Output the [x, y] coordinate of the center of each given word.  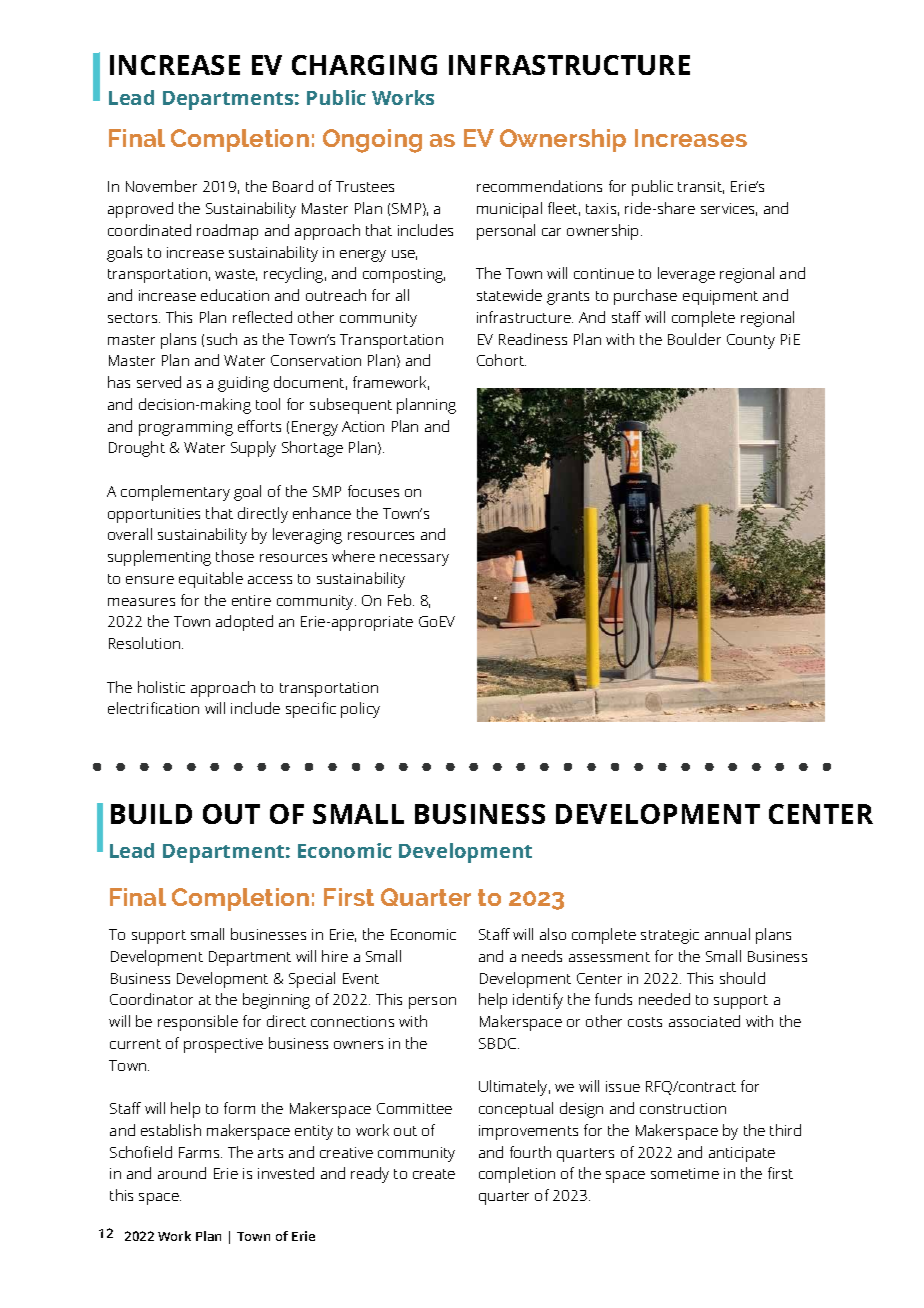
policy [360, 710]
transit [701, 187]
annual [727, 934]
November [161, 186]
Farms [200, 1152]
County [751, 341]
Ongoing [372, 141]
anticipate [742, 1154]
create [434, 1174]
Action [363, 426]
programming [186, 428]
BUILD [151, 814]
